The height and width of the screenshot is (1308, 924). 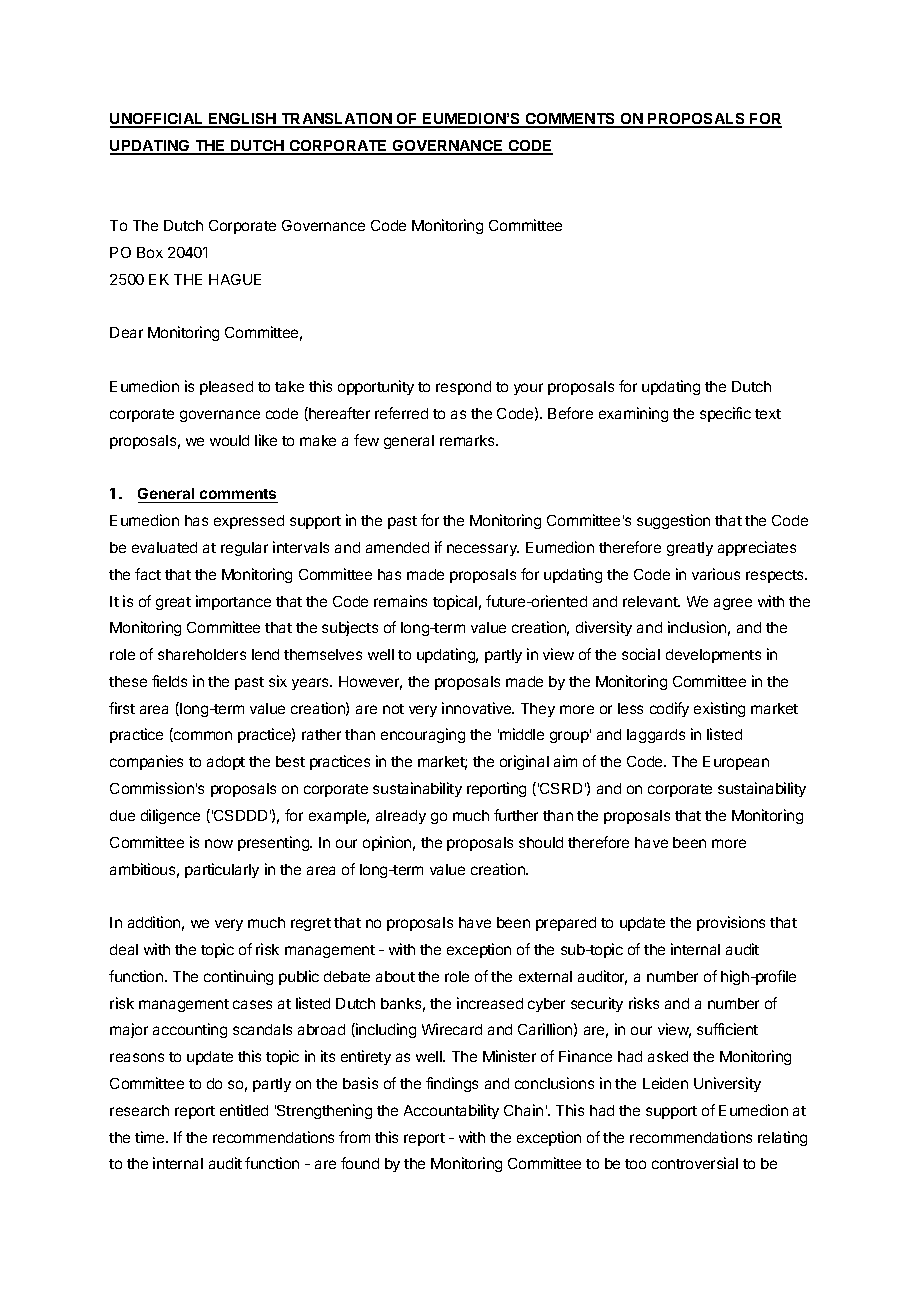 What do you see at coordinates (451, 1111) in the screenshot?
I see `Accountability` at bounding box center [451, 1111].
